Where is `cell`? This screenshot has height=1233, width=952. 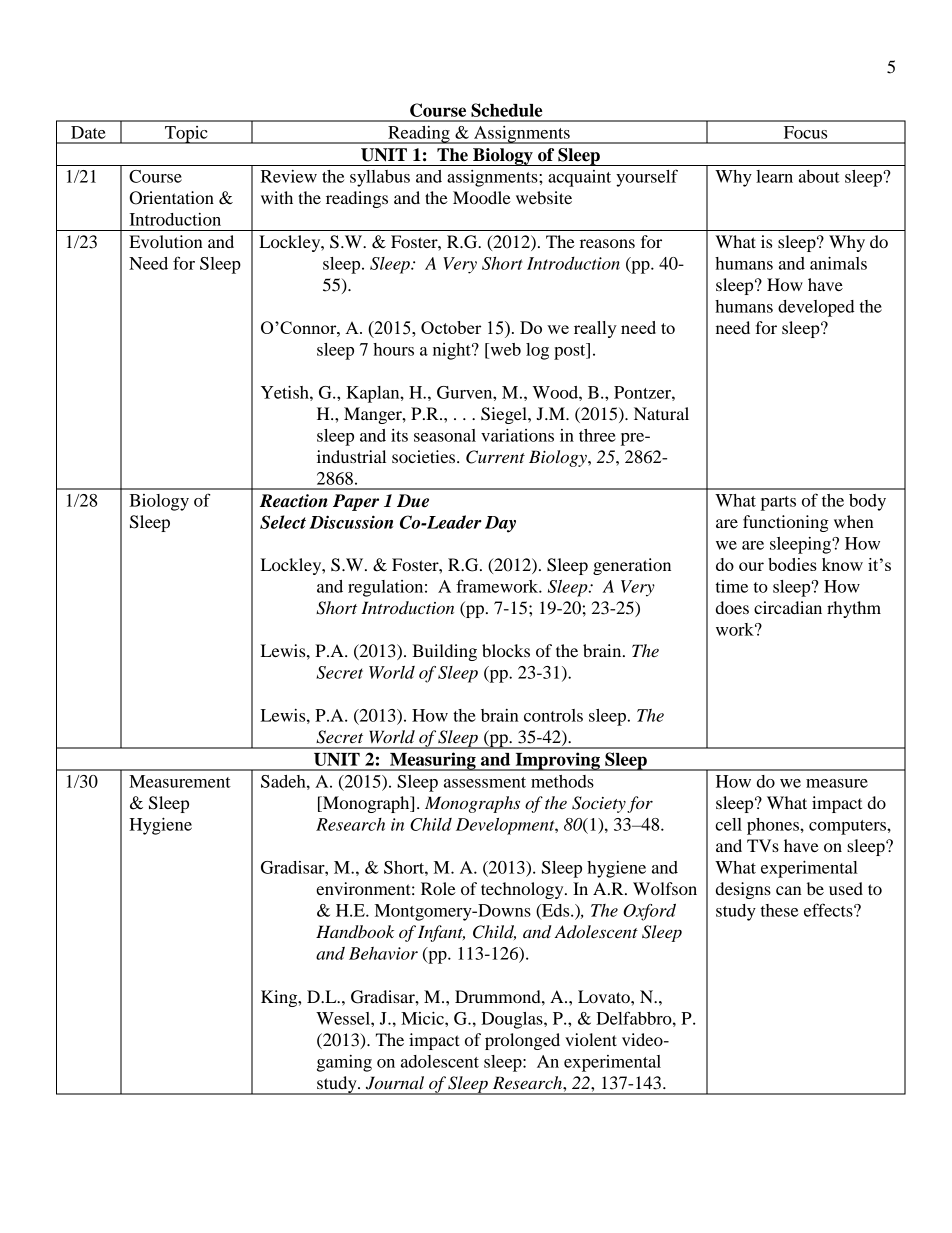
cell is located at coordinates (728, 824).
